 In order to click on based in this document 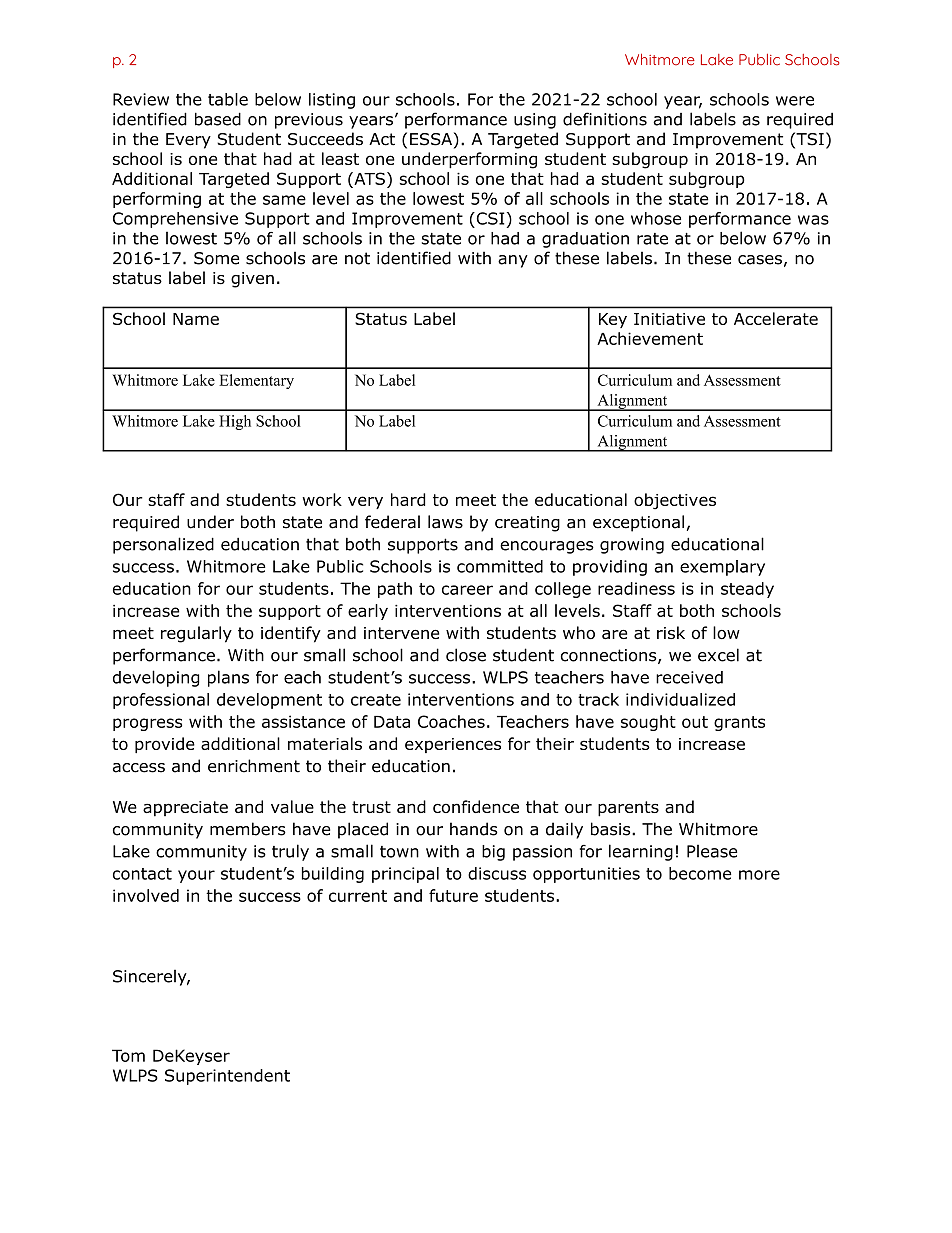, I will do `click(218, 119)`.
